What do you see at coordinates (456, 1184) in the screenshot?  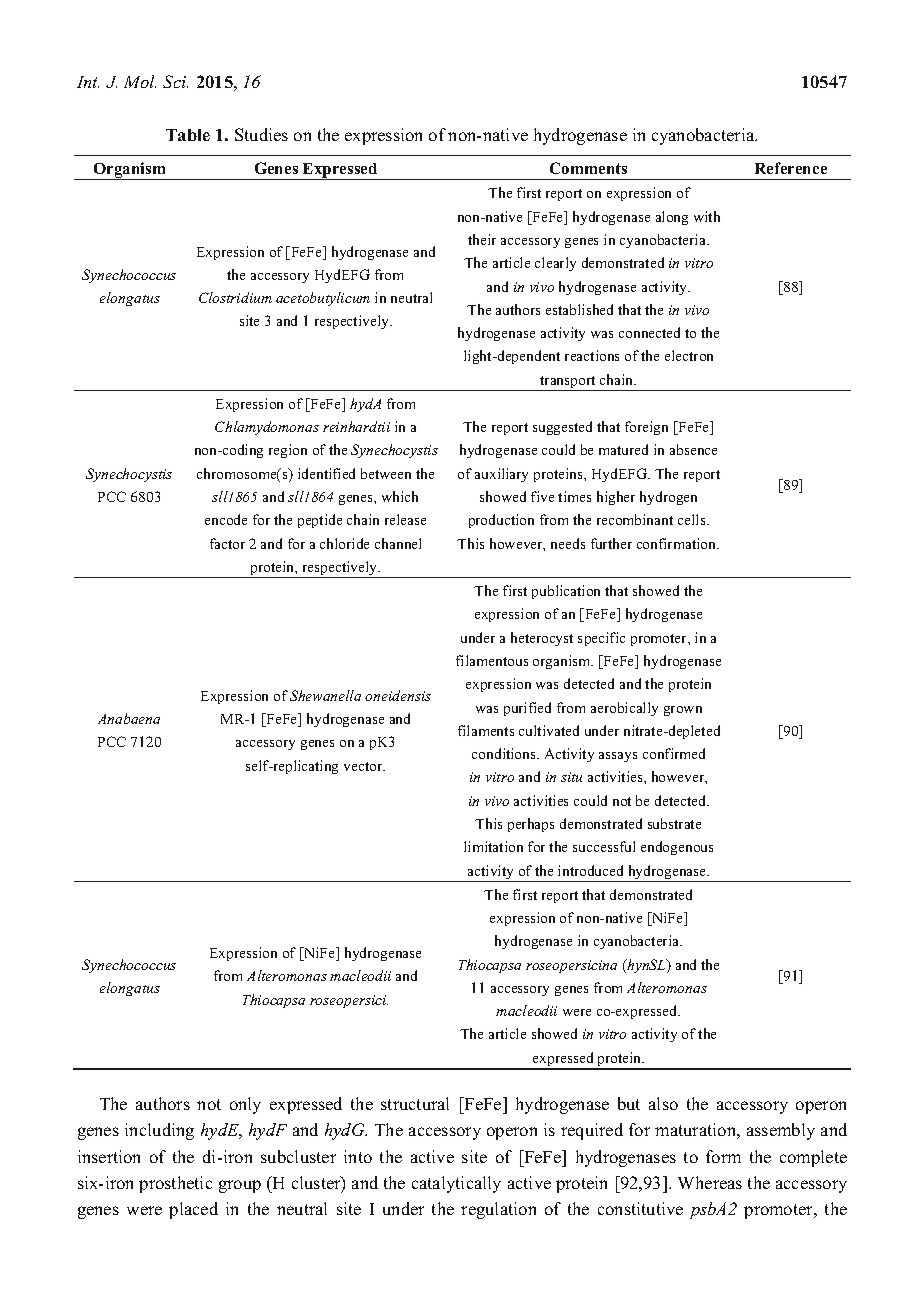 I see `catalytically` at bounding box center [456, 1184].
